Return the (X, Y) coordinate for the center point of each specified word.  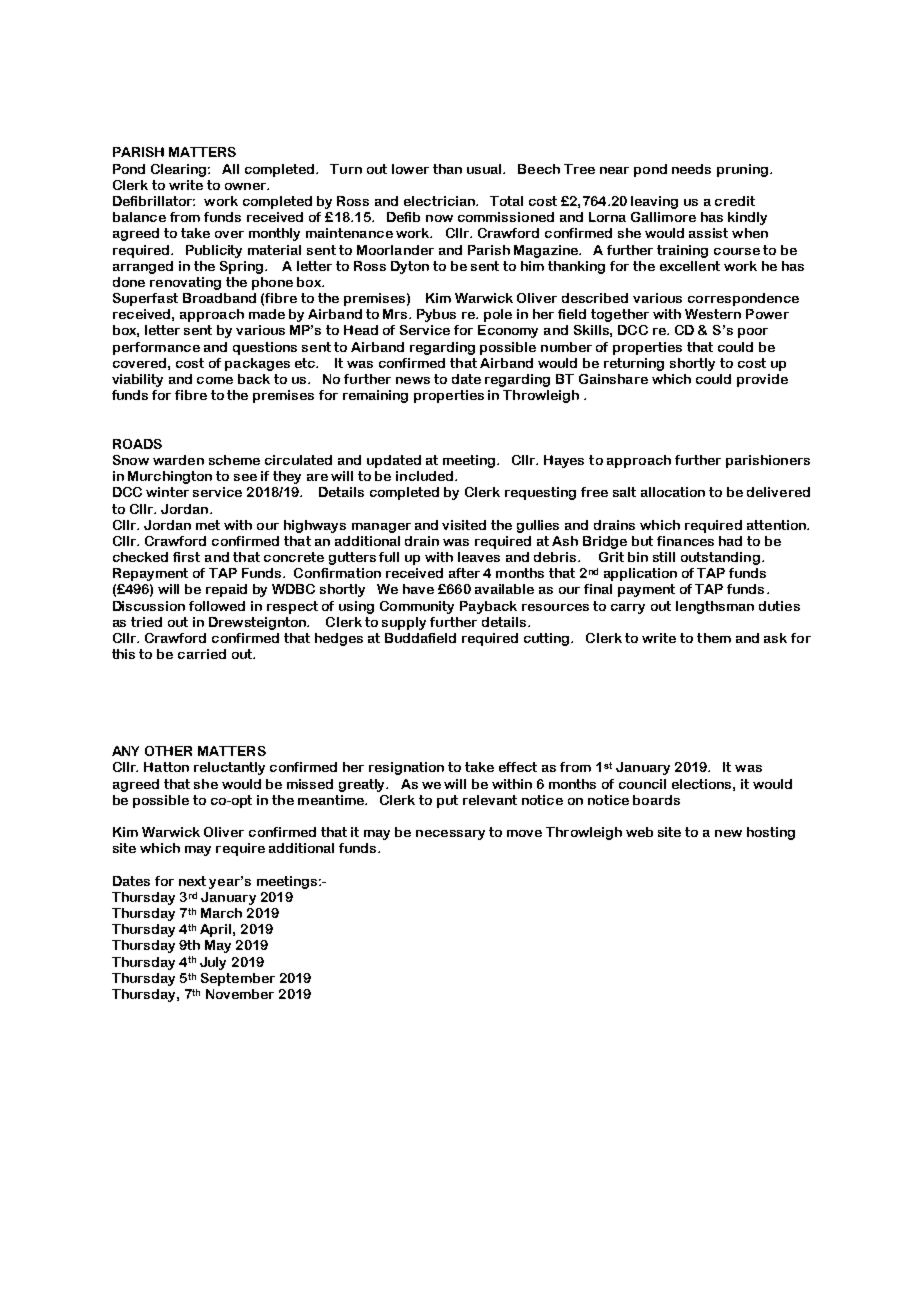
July (213, 963)
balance (139, 217)
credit (735, 201)
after (464, 573)
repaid (226, 590)
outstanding (720, 558)
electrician (440, 201)
